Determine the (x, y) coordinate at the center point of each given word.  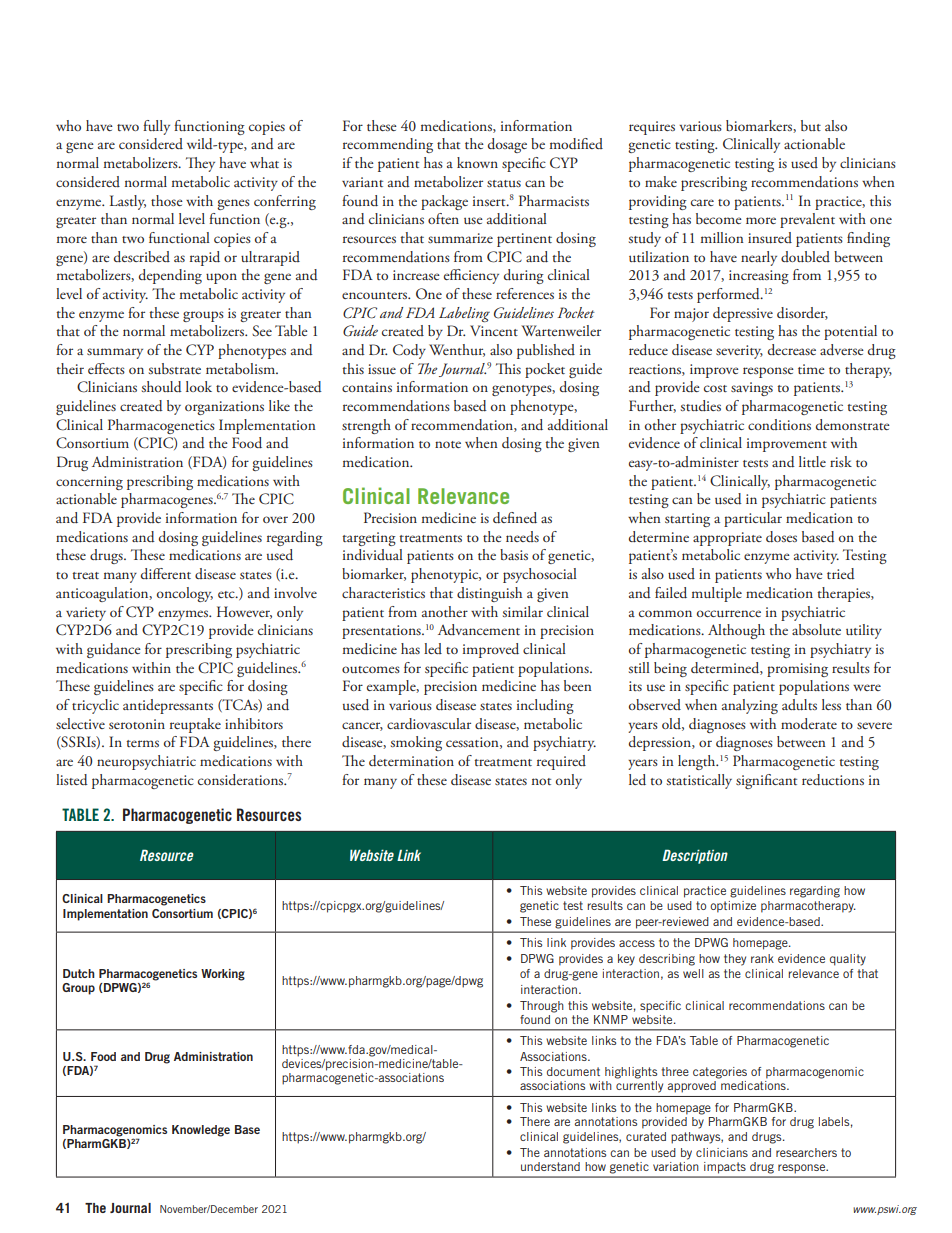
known (477, 162)
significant (766, 781)
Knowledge (201, 1131)
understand (550, 1166)
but (811, 125)
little (812, 461)
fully (156, 127)
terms (142, 743)
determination (411, 761)
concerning (89, 483)
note (448, 444)
